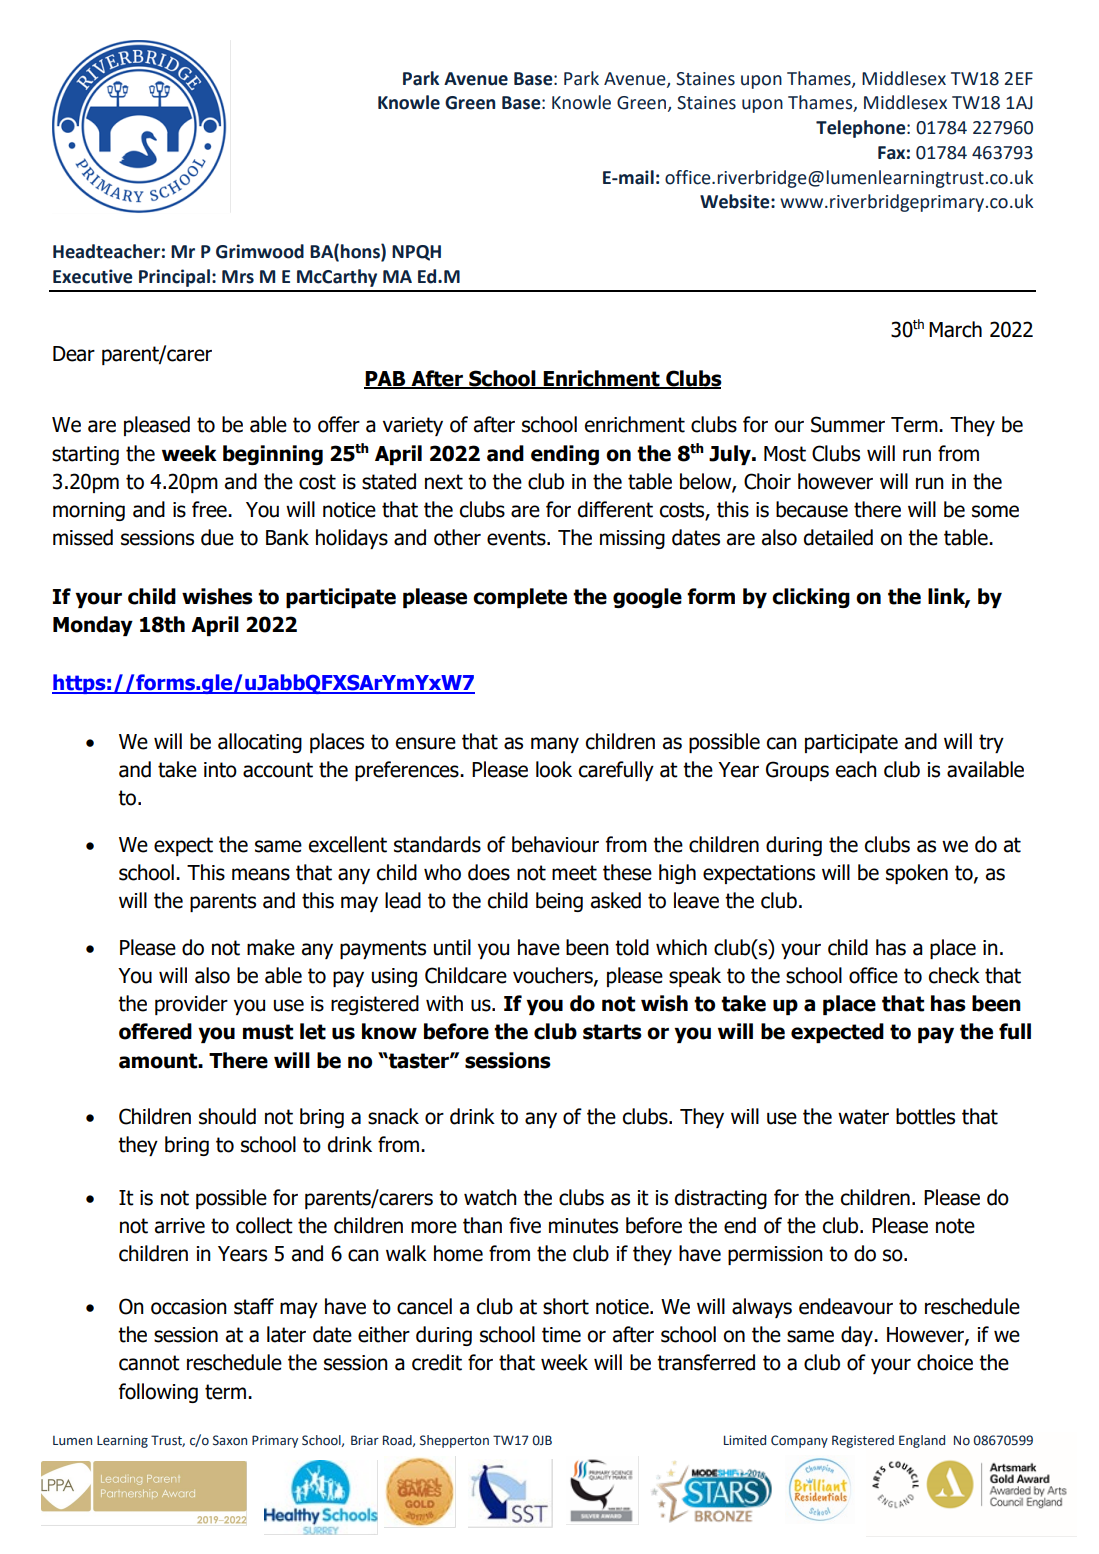  What do you see at coordinates (862, 129) in the screenshot?
I see `Telephone` at bounding box center [862, 129].
